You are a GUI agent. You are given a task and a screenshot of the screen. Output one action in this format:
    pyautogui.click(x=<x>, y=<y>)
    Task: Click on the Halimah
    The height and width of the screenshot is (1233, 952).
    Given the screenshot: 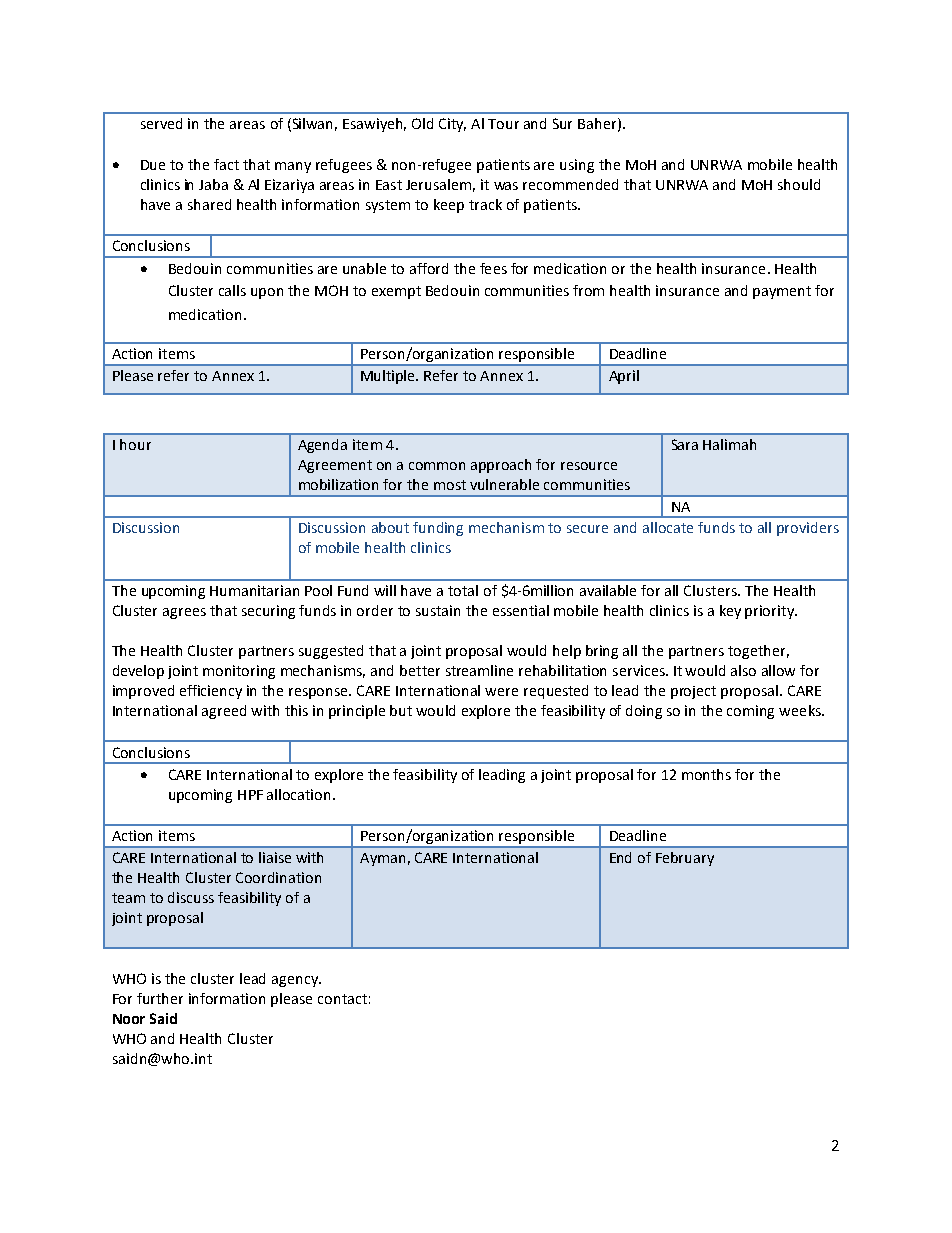 What is the action you would take?
    pyautogui.click(x=729, y=444)
